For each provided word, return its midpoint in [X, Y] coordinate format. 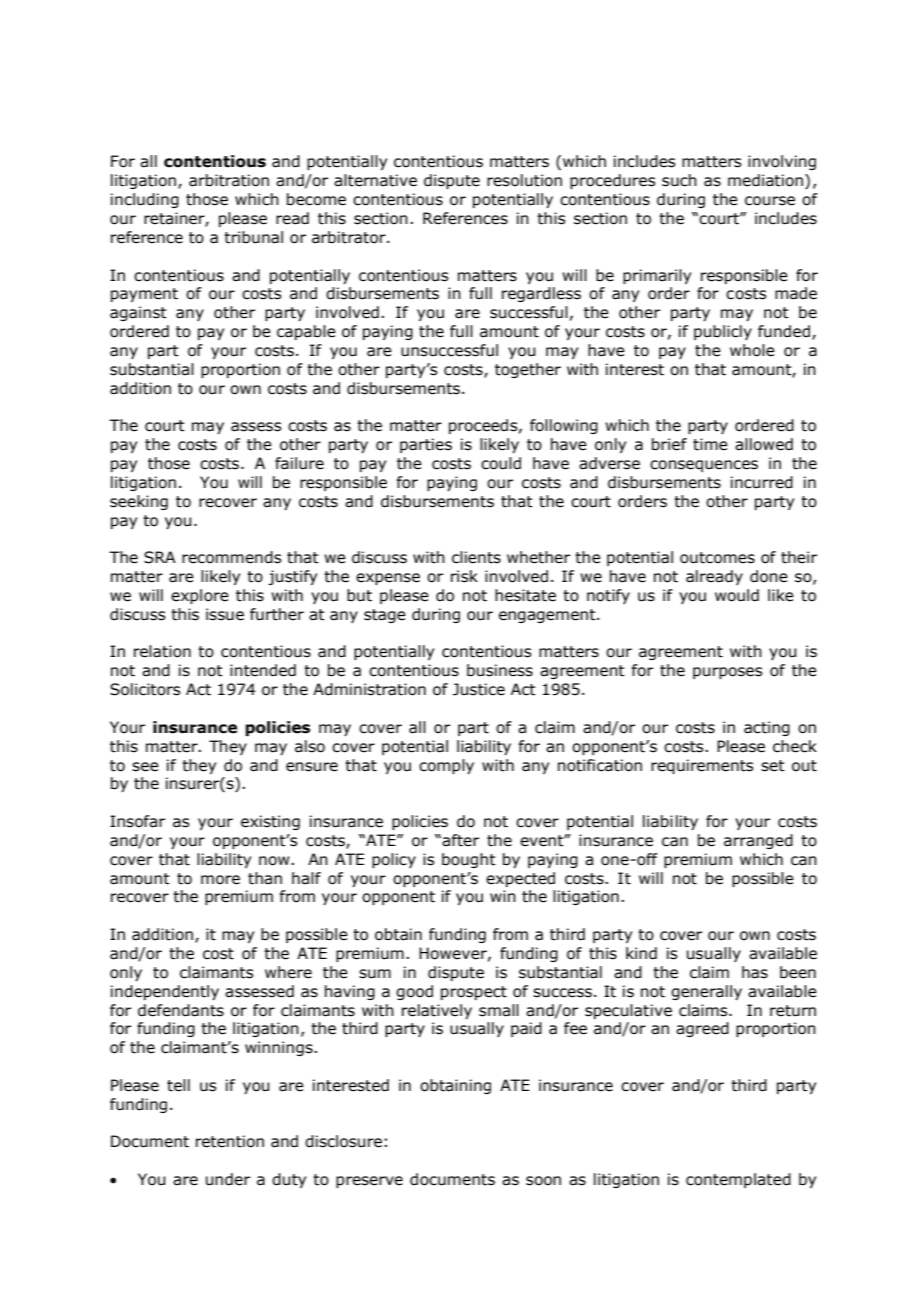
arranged [758, 841]
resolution [524, 180]
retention [230, 1141]
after [460, 840]
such [679, 180]
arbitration [229, 180]
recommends [231, 557]
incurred [762, 482]
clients [476, 557]
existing [270, 822]
